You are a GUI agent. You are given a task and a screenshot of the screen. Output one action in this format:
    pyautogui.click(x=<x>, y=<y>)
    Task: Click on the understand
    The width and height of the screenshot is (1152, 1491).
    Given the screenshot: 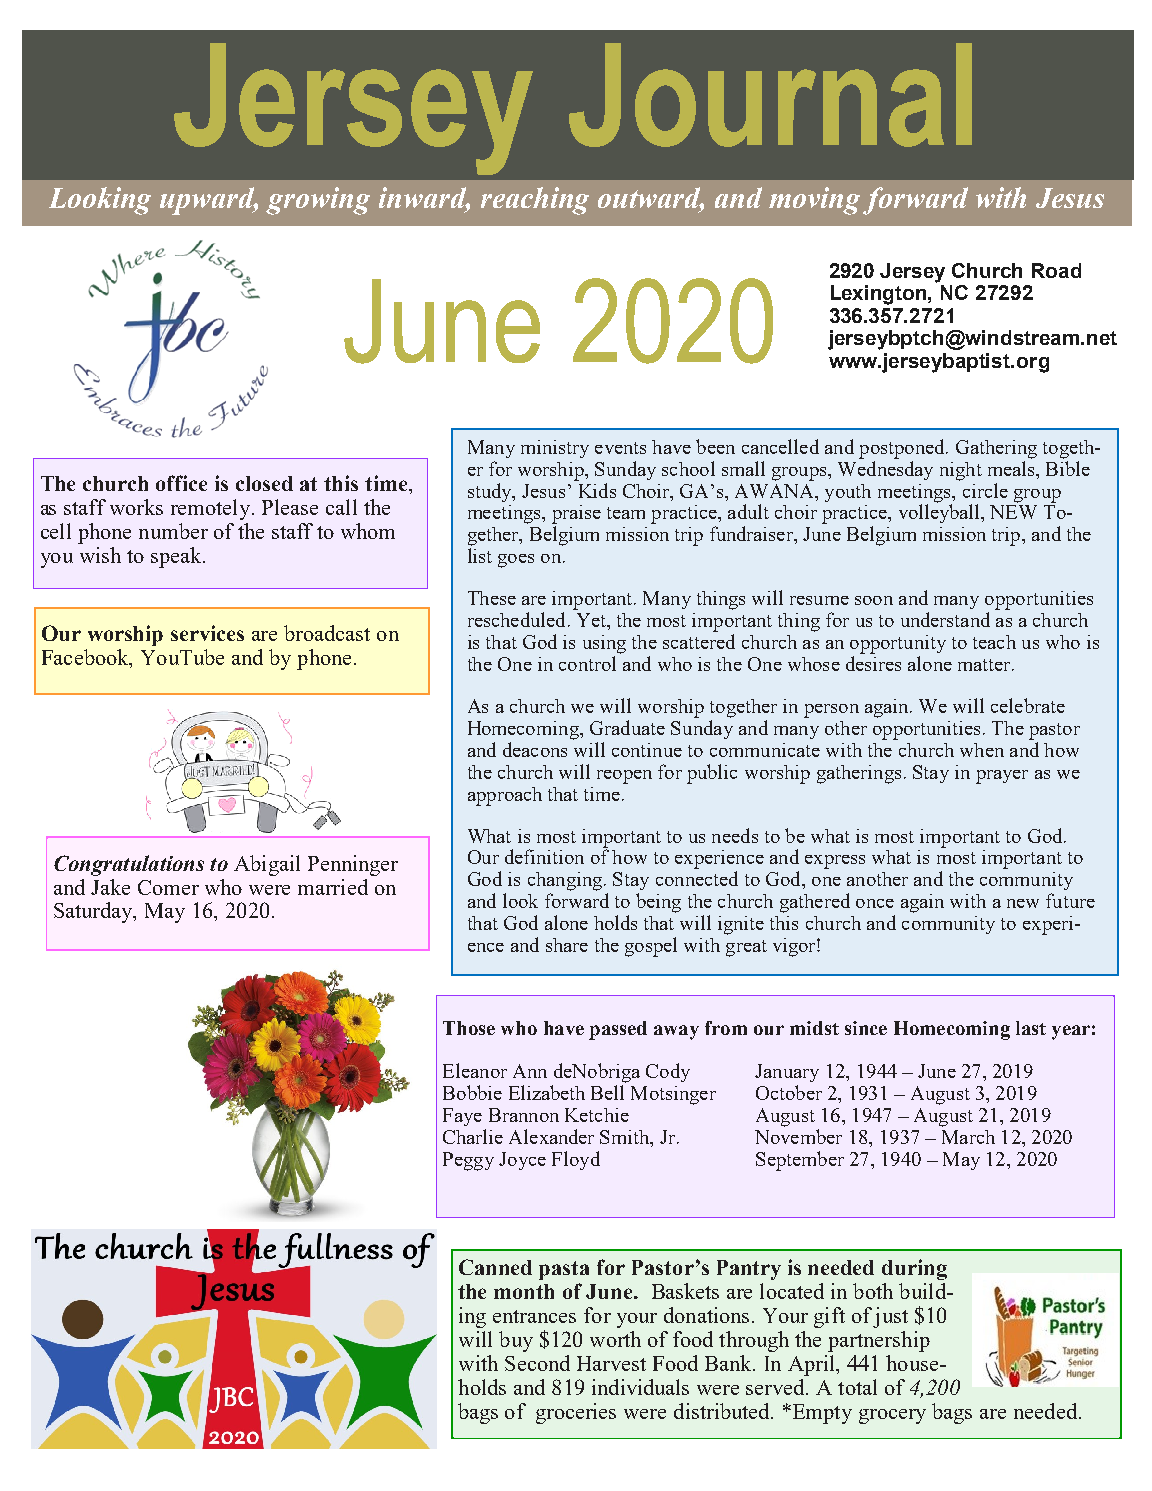 What is the action you would take?
    pyautogui.click(x=945, y=619)
